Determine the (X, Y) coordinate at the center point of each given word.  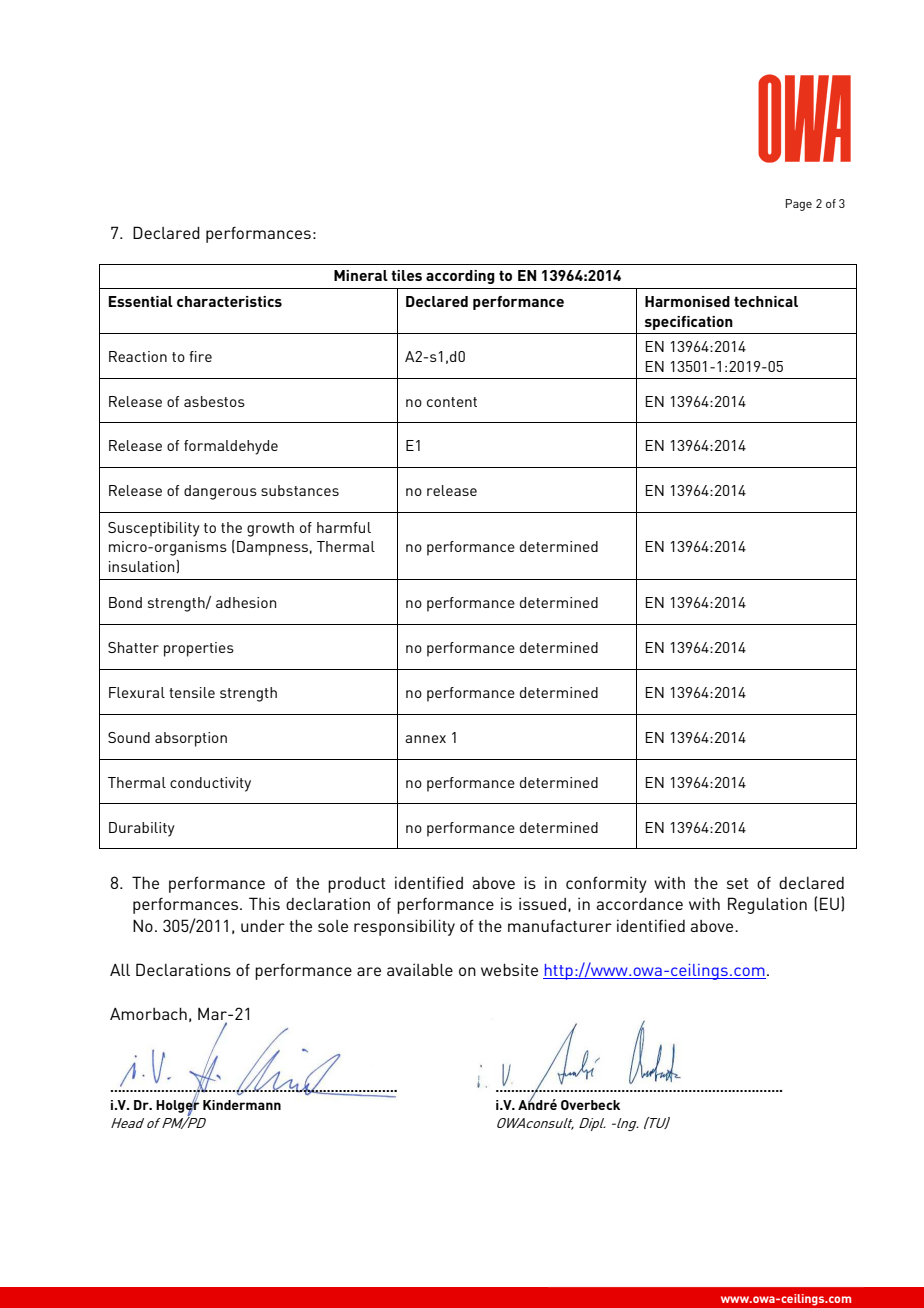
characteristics (229, 301)
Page (799, 205)
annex (425, 739)
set (738, 883)
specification (689, 323)
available (420, 969)
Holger (178, 1106)
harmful (344, 527)
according (460, 277)
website (509, 969)
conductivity (210, 784)
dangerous (220, 492)
